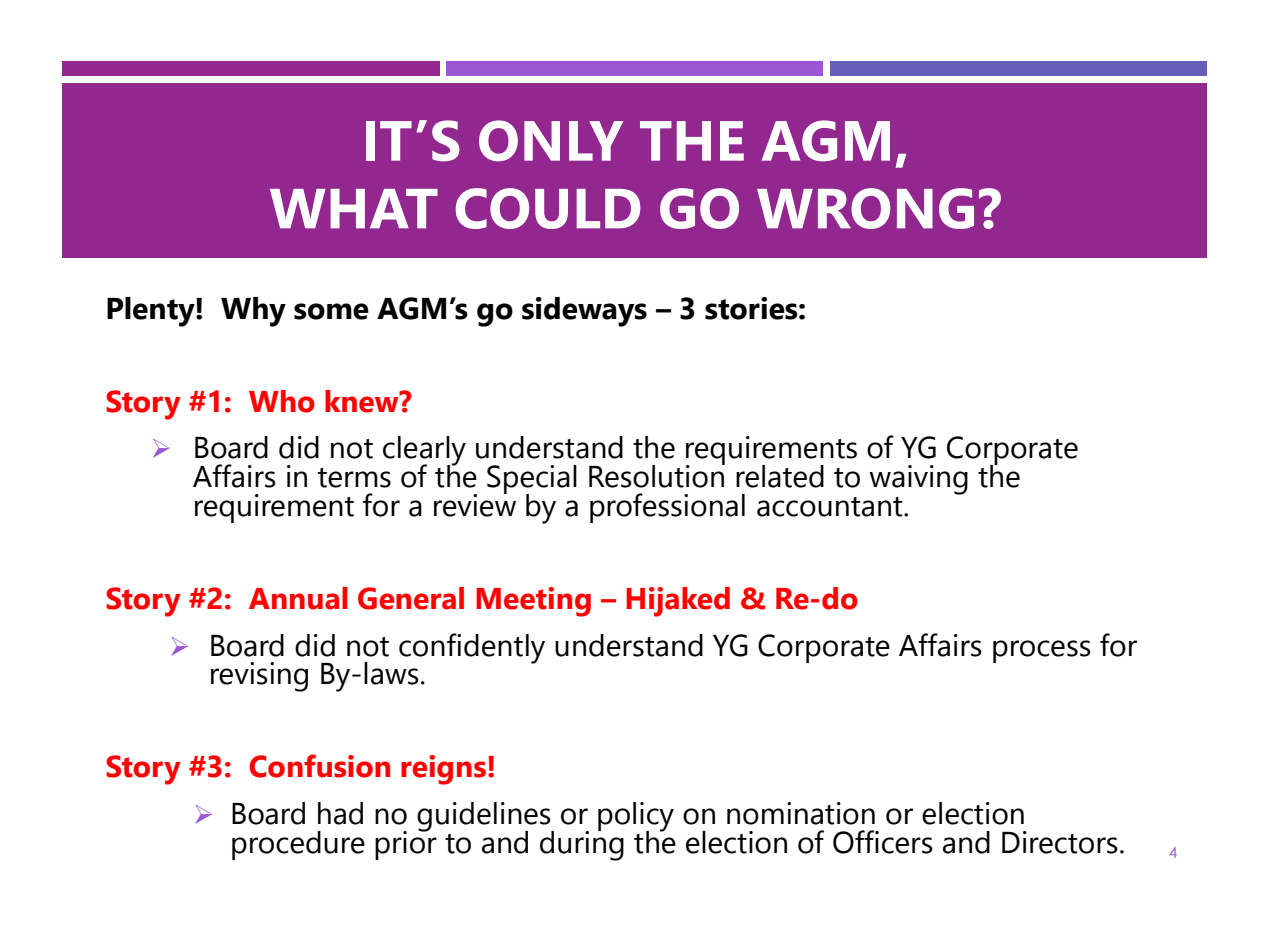 The image size is (1270, 952). I want to click on policy, so click(636, 817).
